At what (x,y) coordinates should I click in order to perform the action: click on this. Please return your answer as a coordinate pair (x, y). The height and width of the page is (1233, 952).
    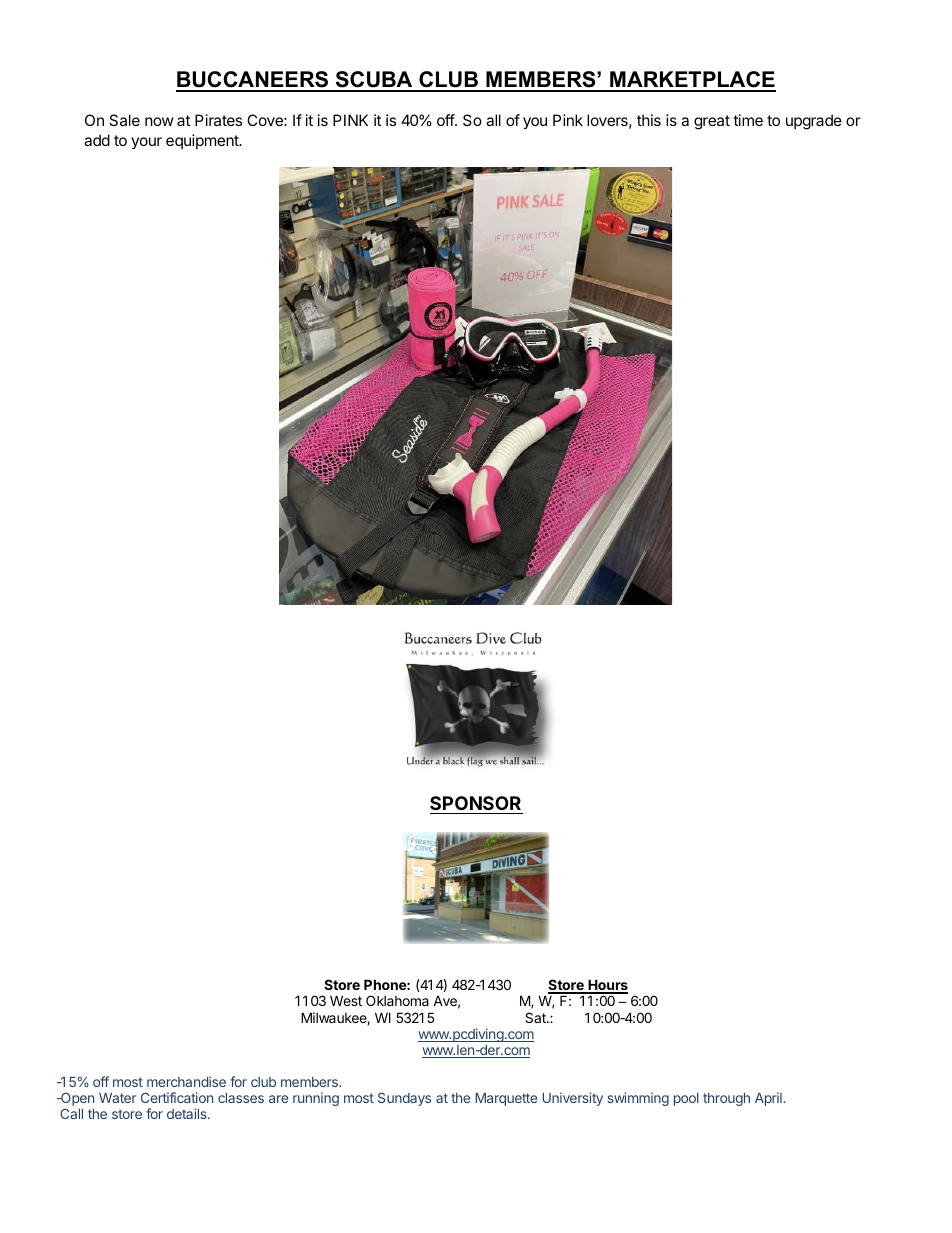
    Looking at the image, I should click on (649, 120).
